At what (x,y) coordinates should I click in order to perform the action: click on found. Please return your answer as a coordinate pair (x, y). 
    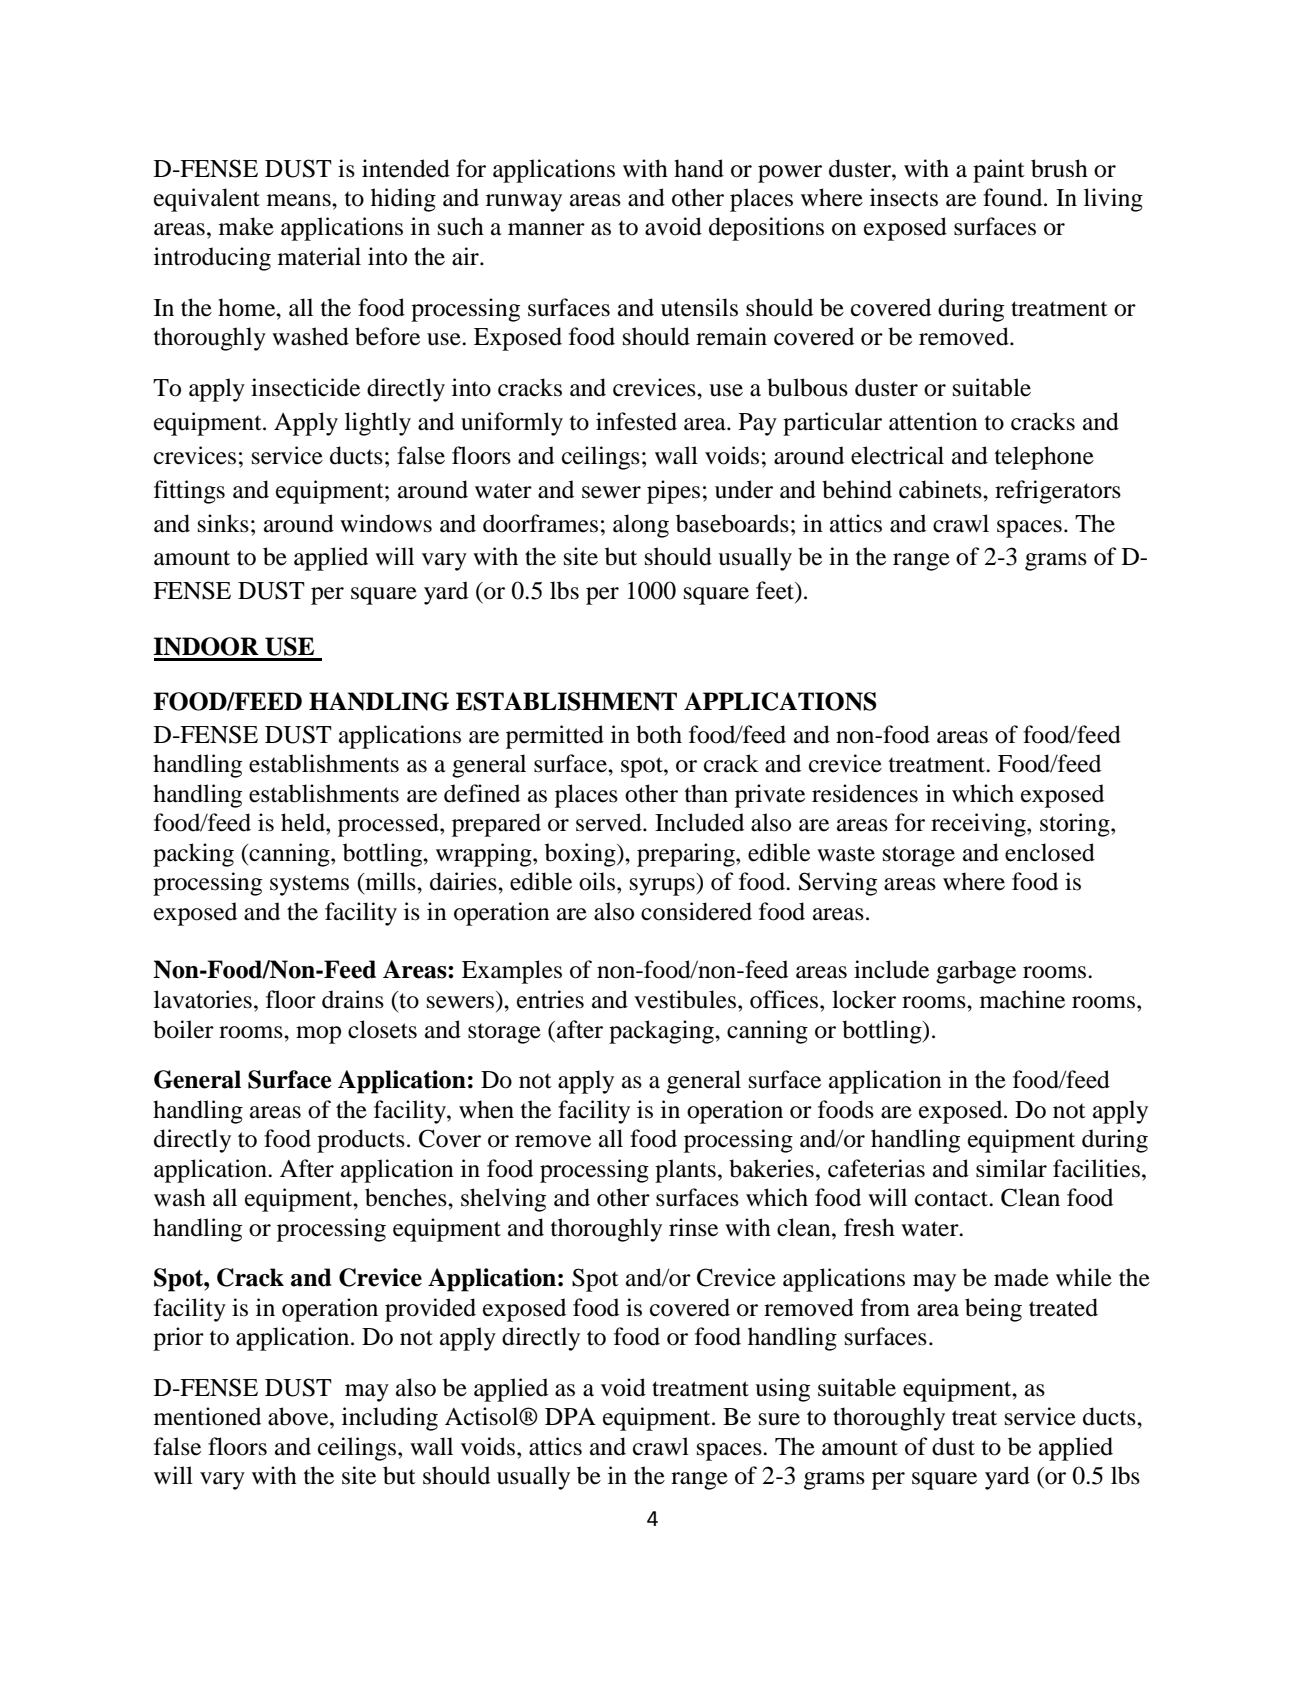
    Looking at the image, I should click on (1014, 197).
